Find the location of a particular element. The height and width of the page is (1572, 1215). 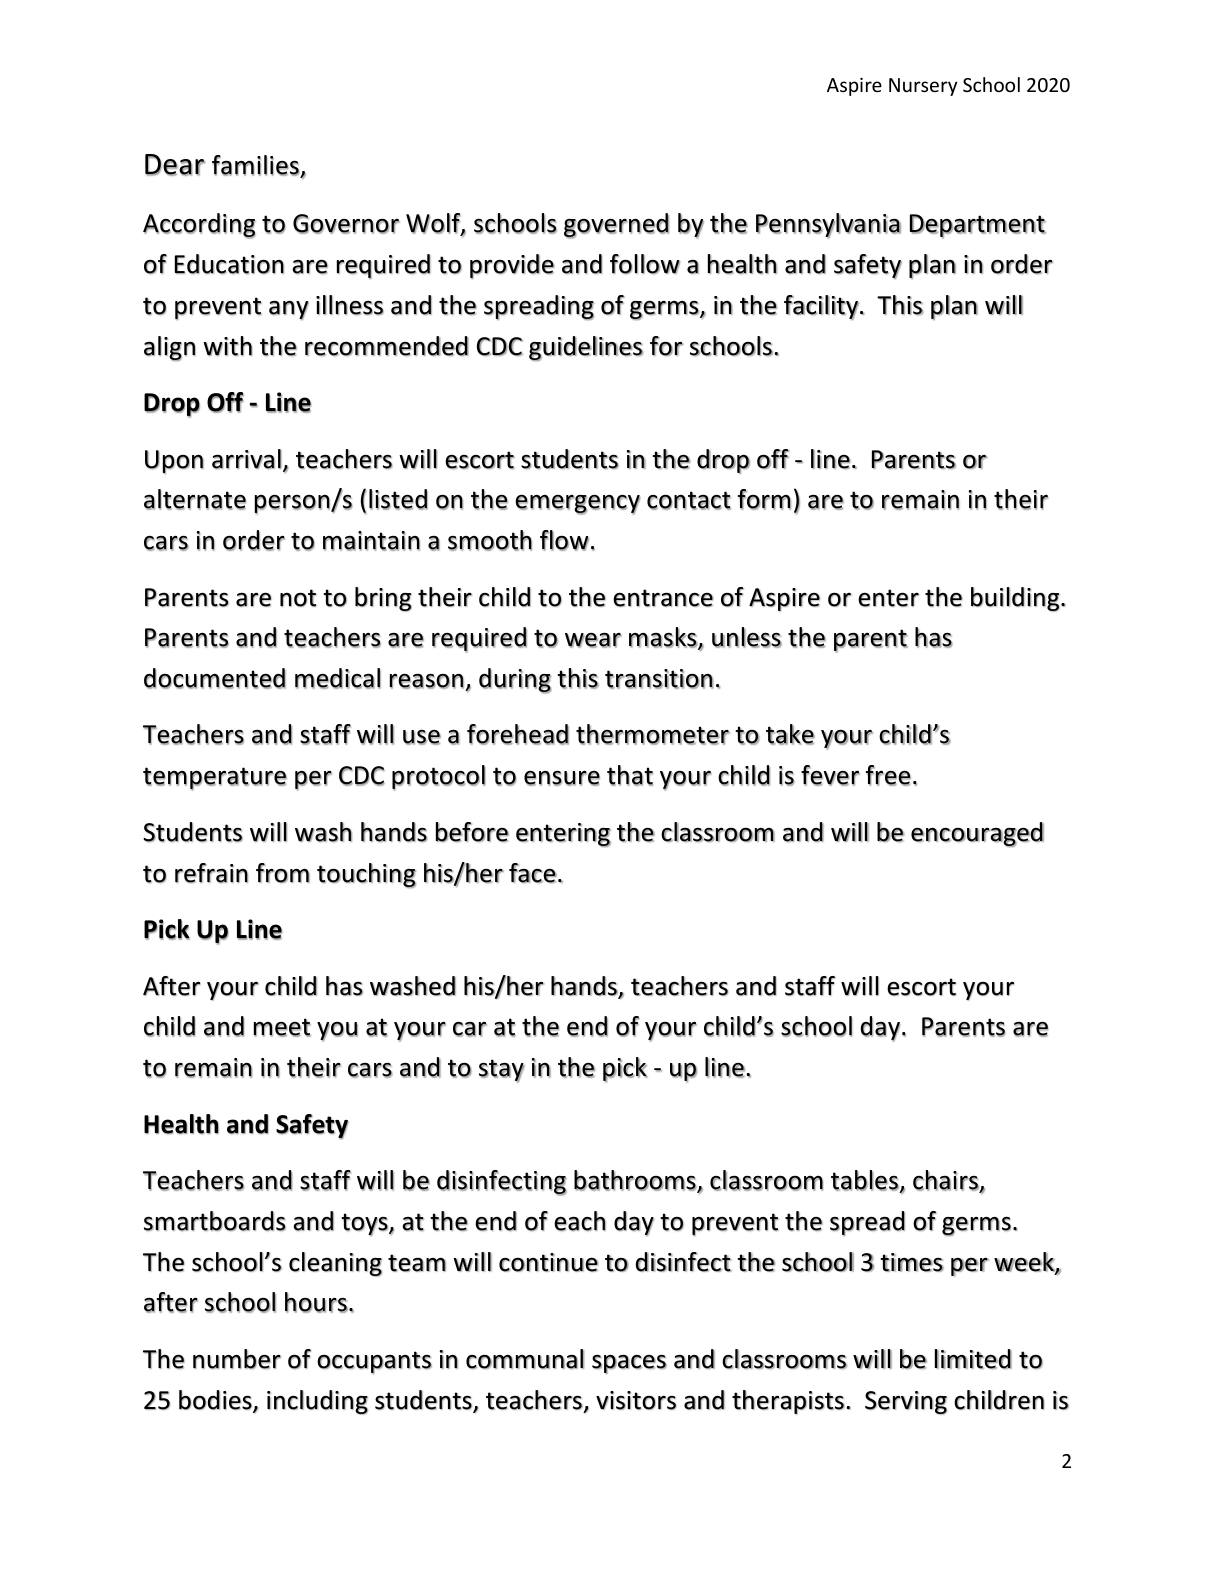

building is located at coordinates (1016, 599).
